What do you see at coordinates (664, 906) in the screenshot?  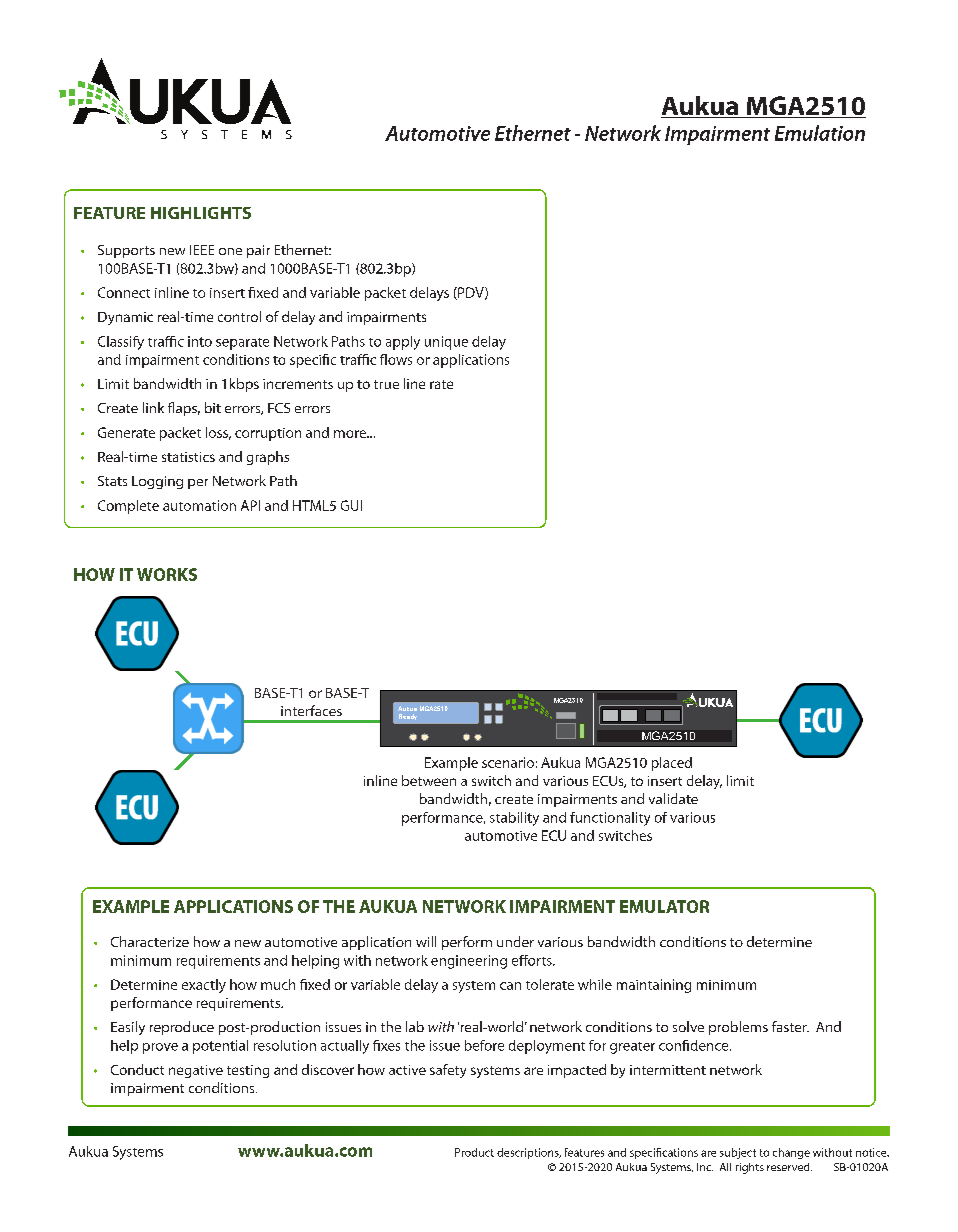 I see `EMULATOR` at bounding box center [664, 906].
